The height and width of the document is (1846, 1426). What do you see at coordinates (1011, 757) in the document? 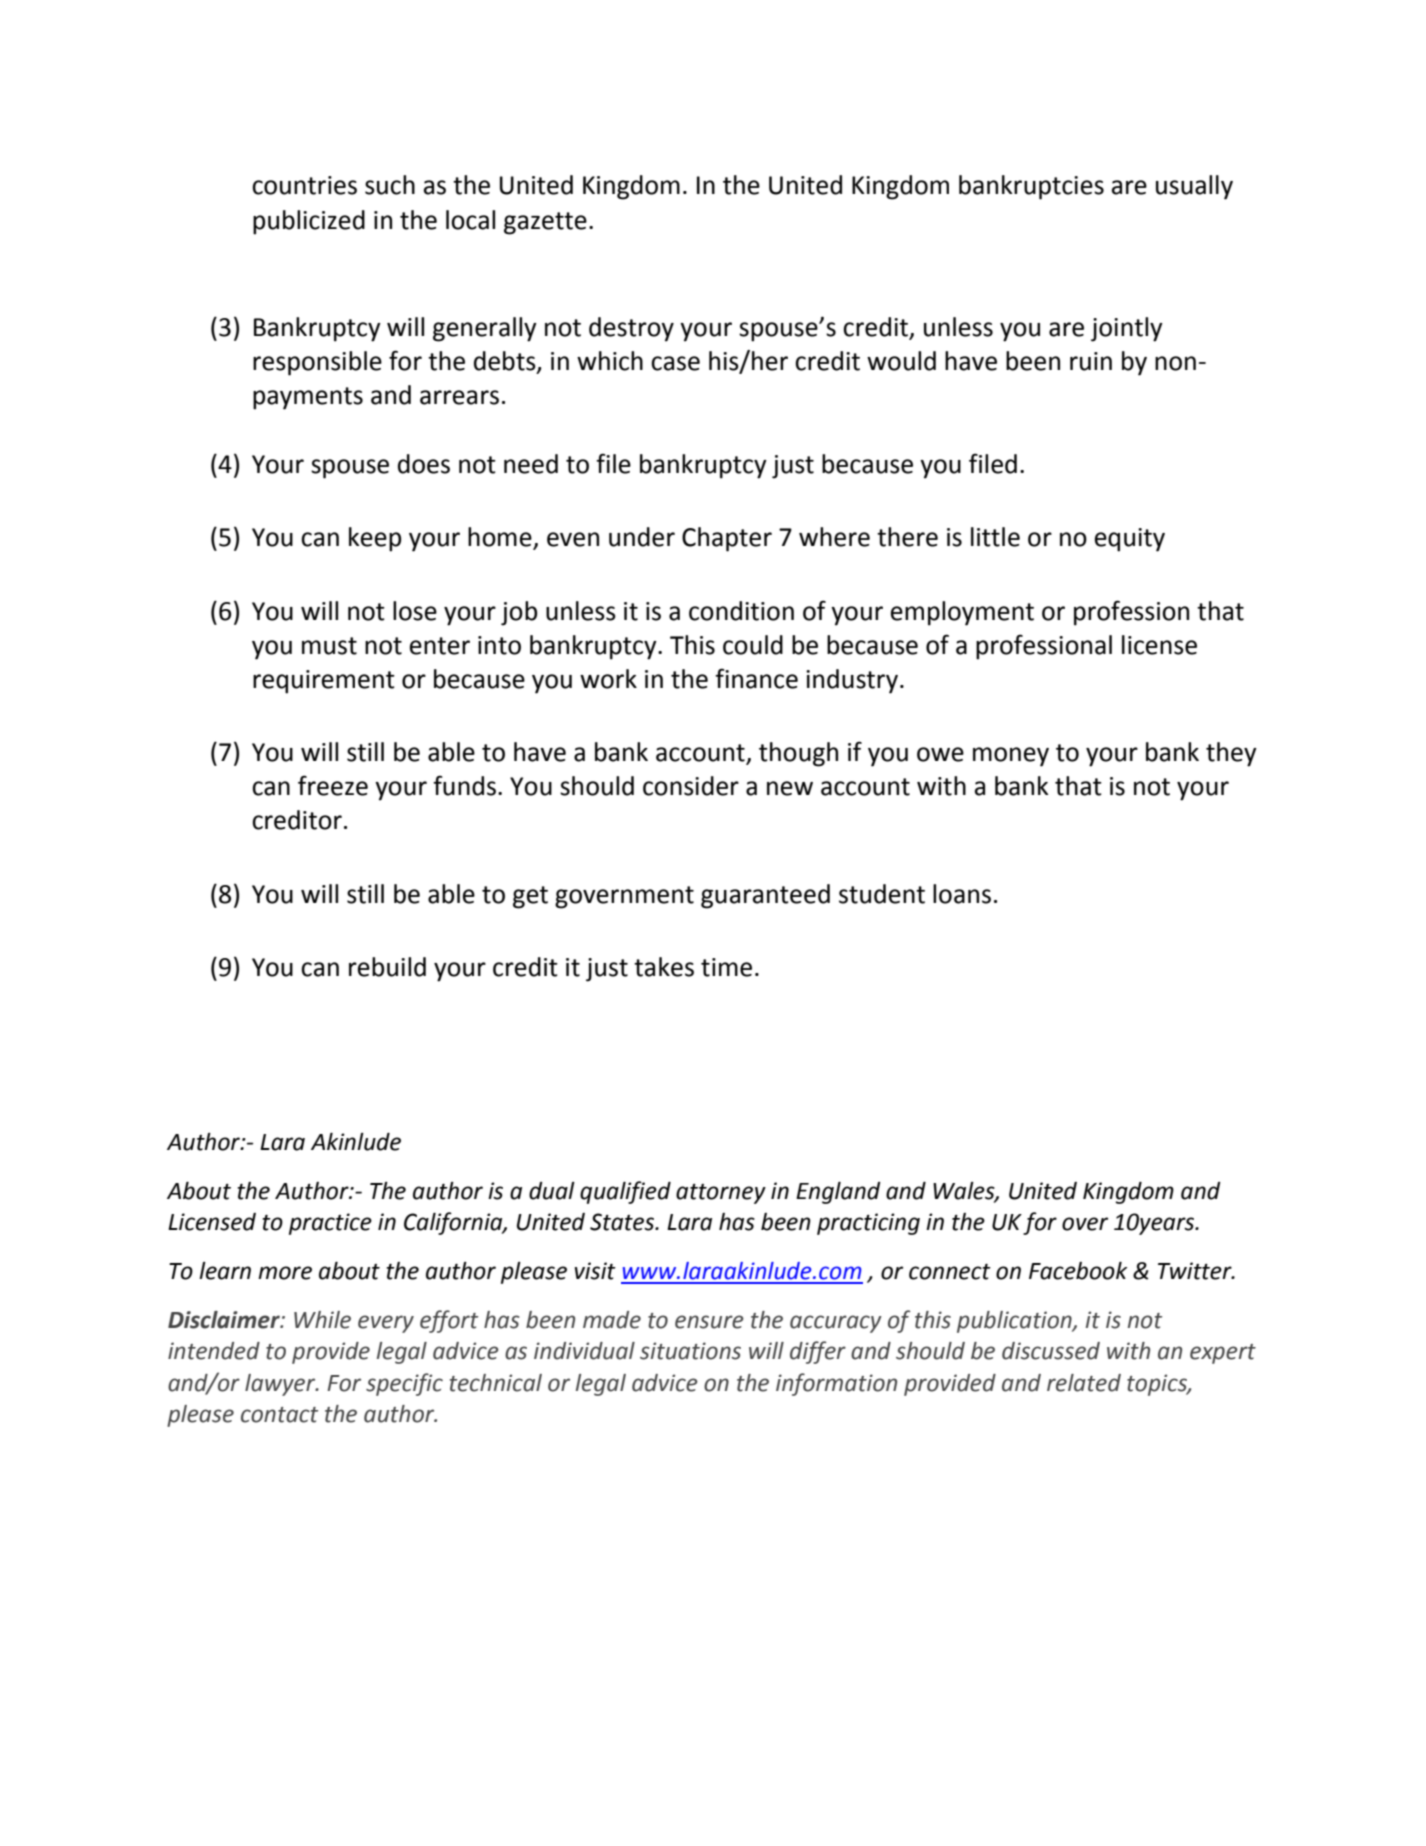
I see `money` at bounding box center [1011, 757].
